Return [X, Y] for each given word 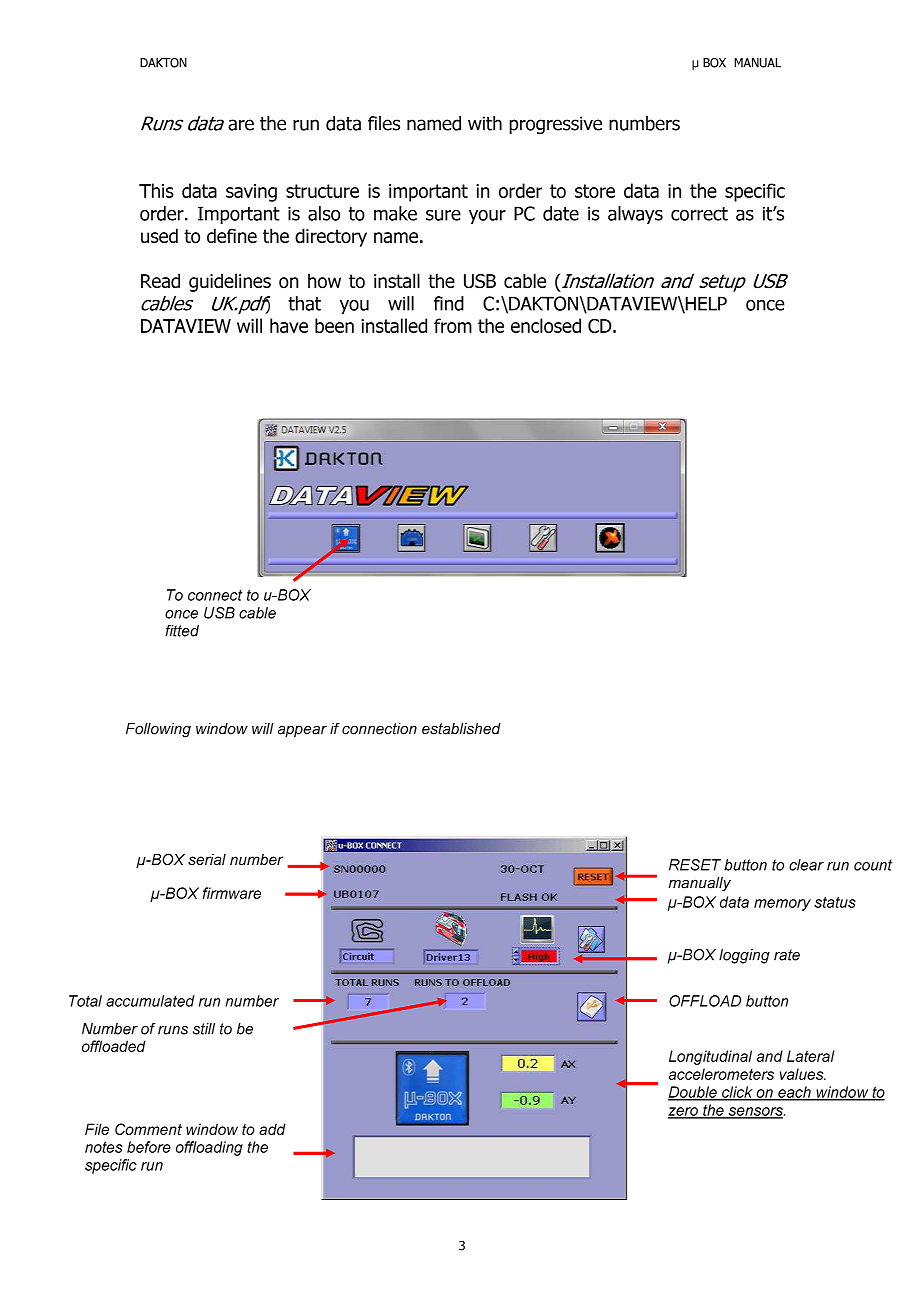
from [453, 325]
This [156, 190]
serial [207, 859]
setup [722, 283]
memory [782, 905]
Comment [148, 1129]
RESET [695, 865]
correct [699, 214]
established [461, 729]
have [289, 325]
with [485, 123]
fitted [182, 631]
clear [806, 865]
